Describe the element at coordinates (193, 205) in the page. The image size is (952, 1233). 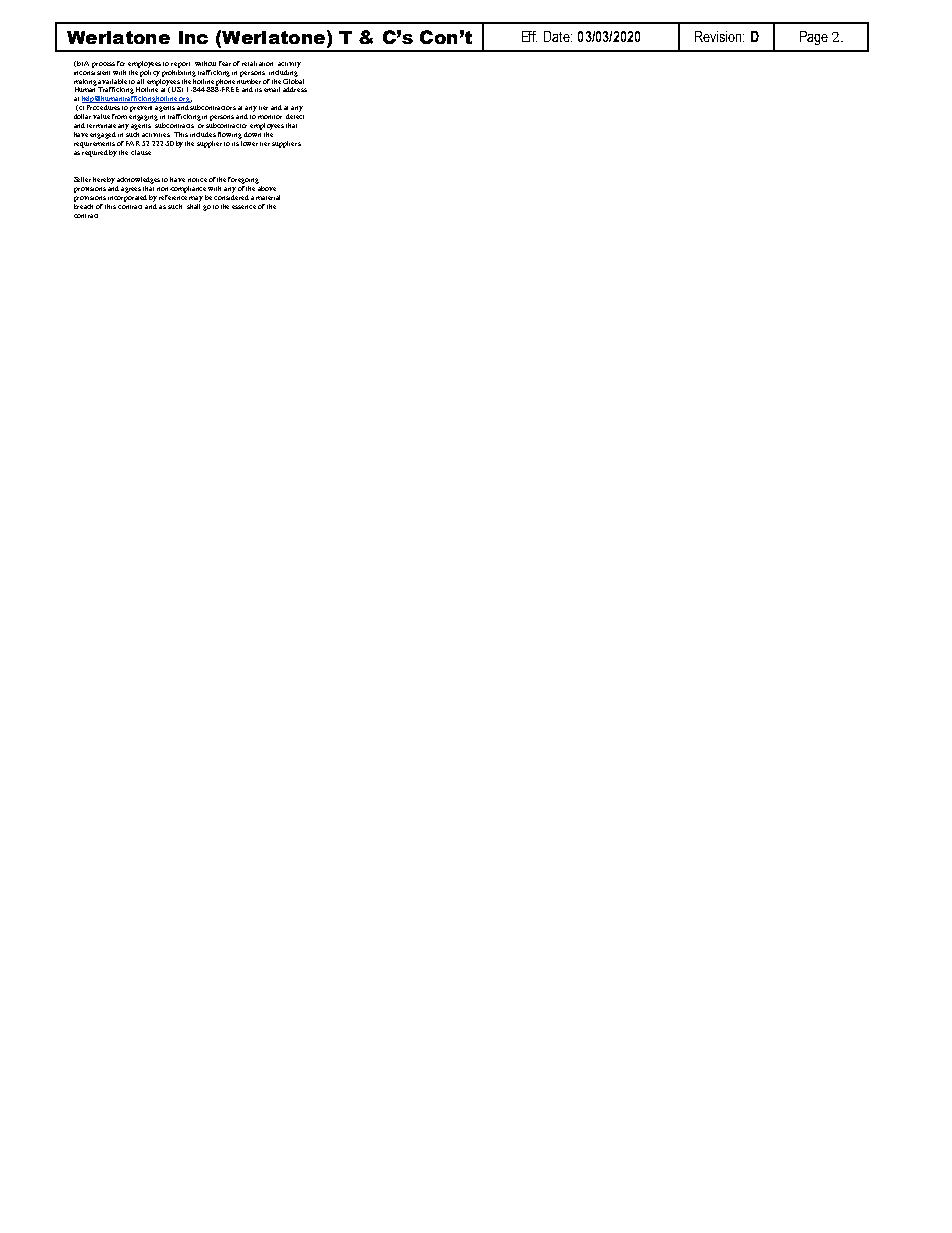
I see `shall` at that location.
